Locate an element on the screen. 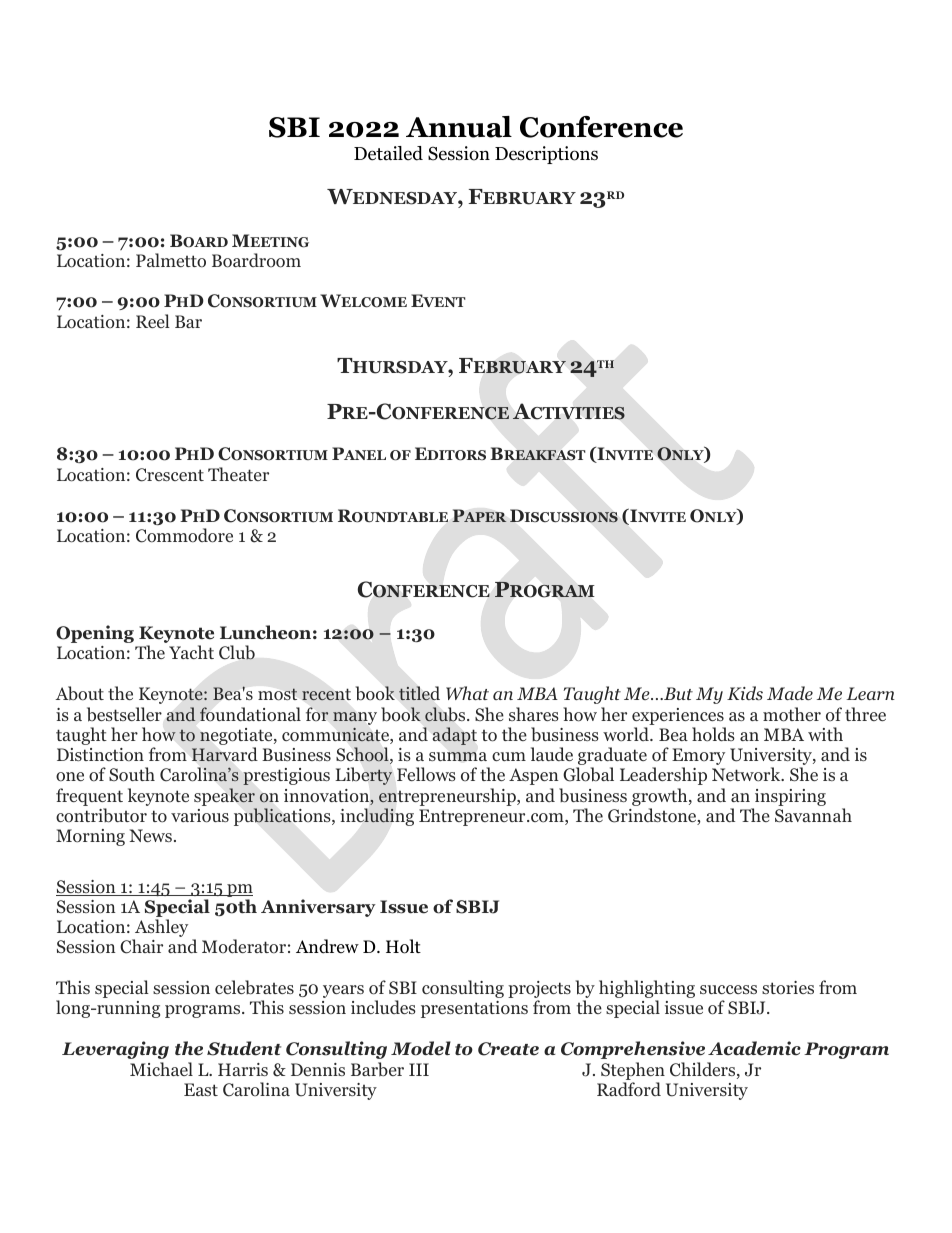 This screenshot has width=952, height=1233. Annual is located at coordinates (459, 127).
